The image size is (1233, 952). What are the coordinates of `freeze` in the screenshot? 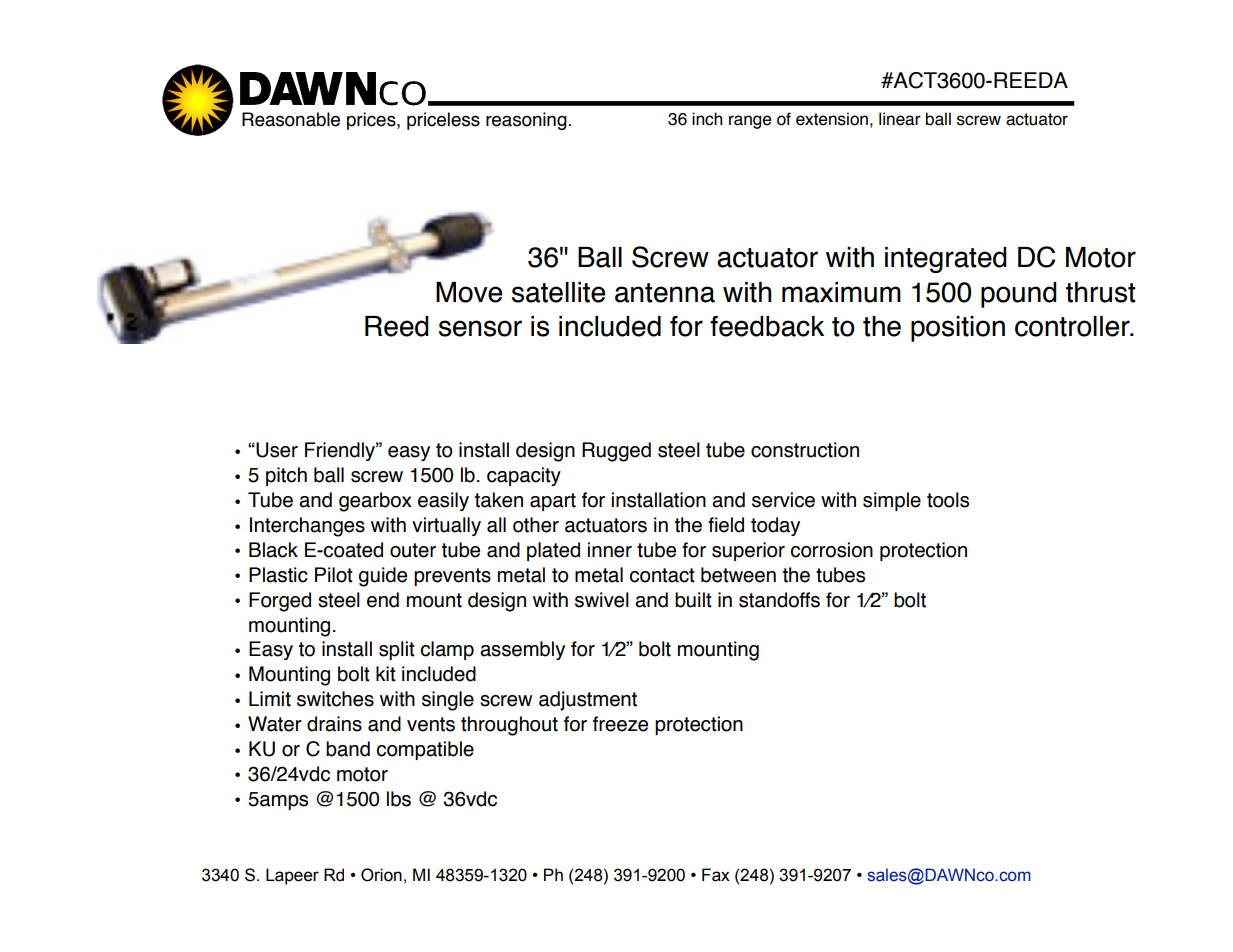 It's located at (620, 724).
